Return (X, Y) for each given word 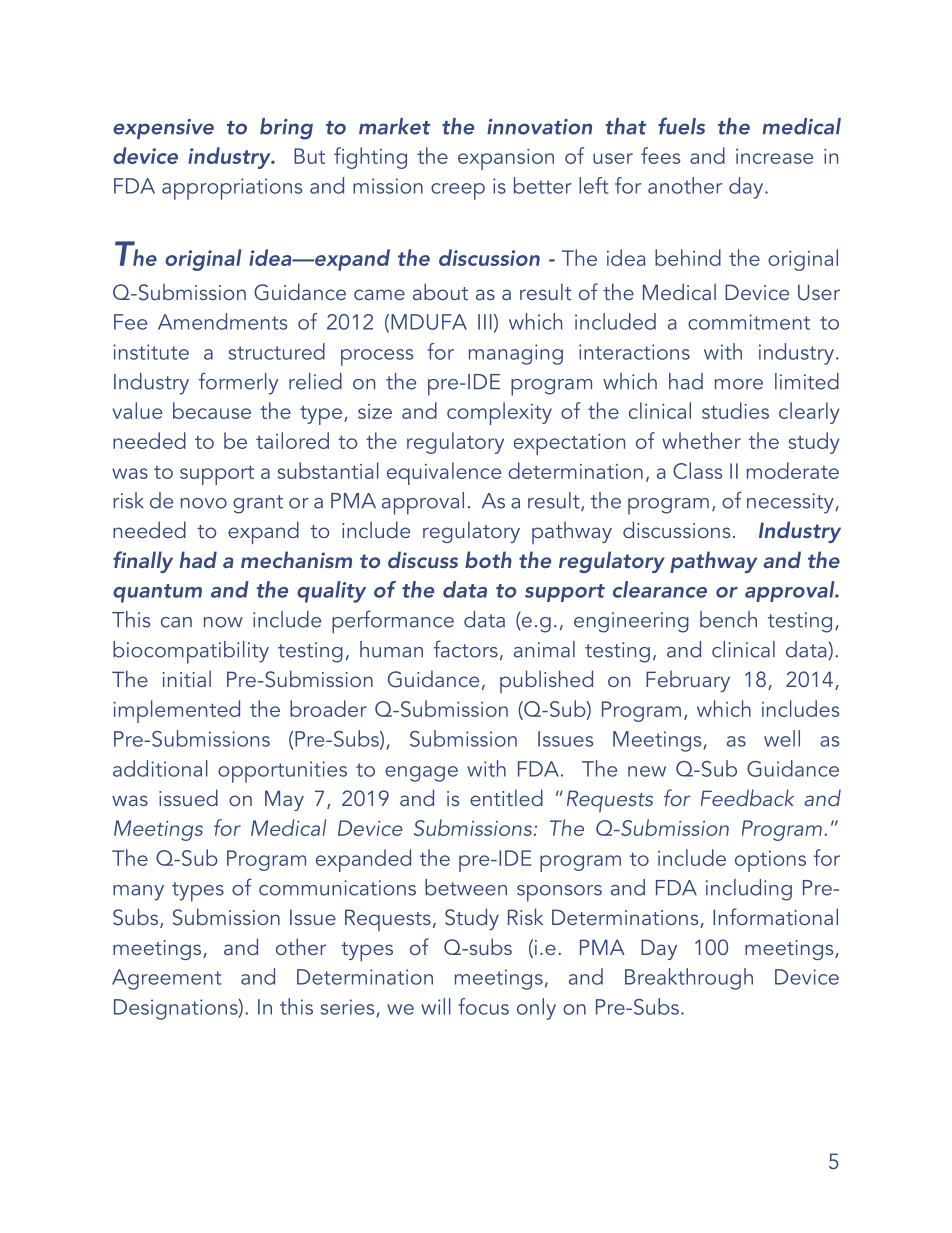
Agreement (167, 979)
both (488, 559)
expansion (506, 159)
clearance (660, 589)
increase (774, 156)
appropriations (232, 189)
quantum (157, 593)
